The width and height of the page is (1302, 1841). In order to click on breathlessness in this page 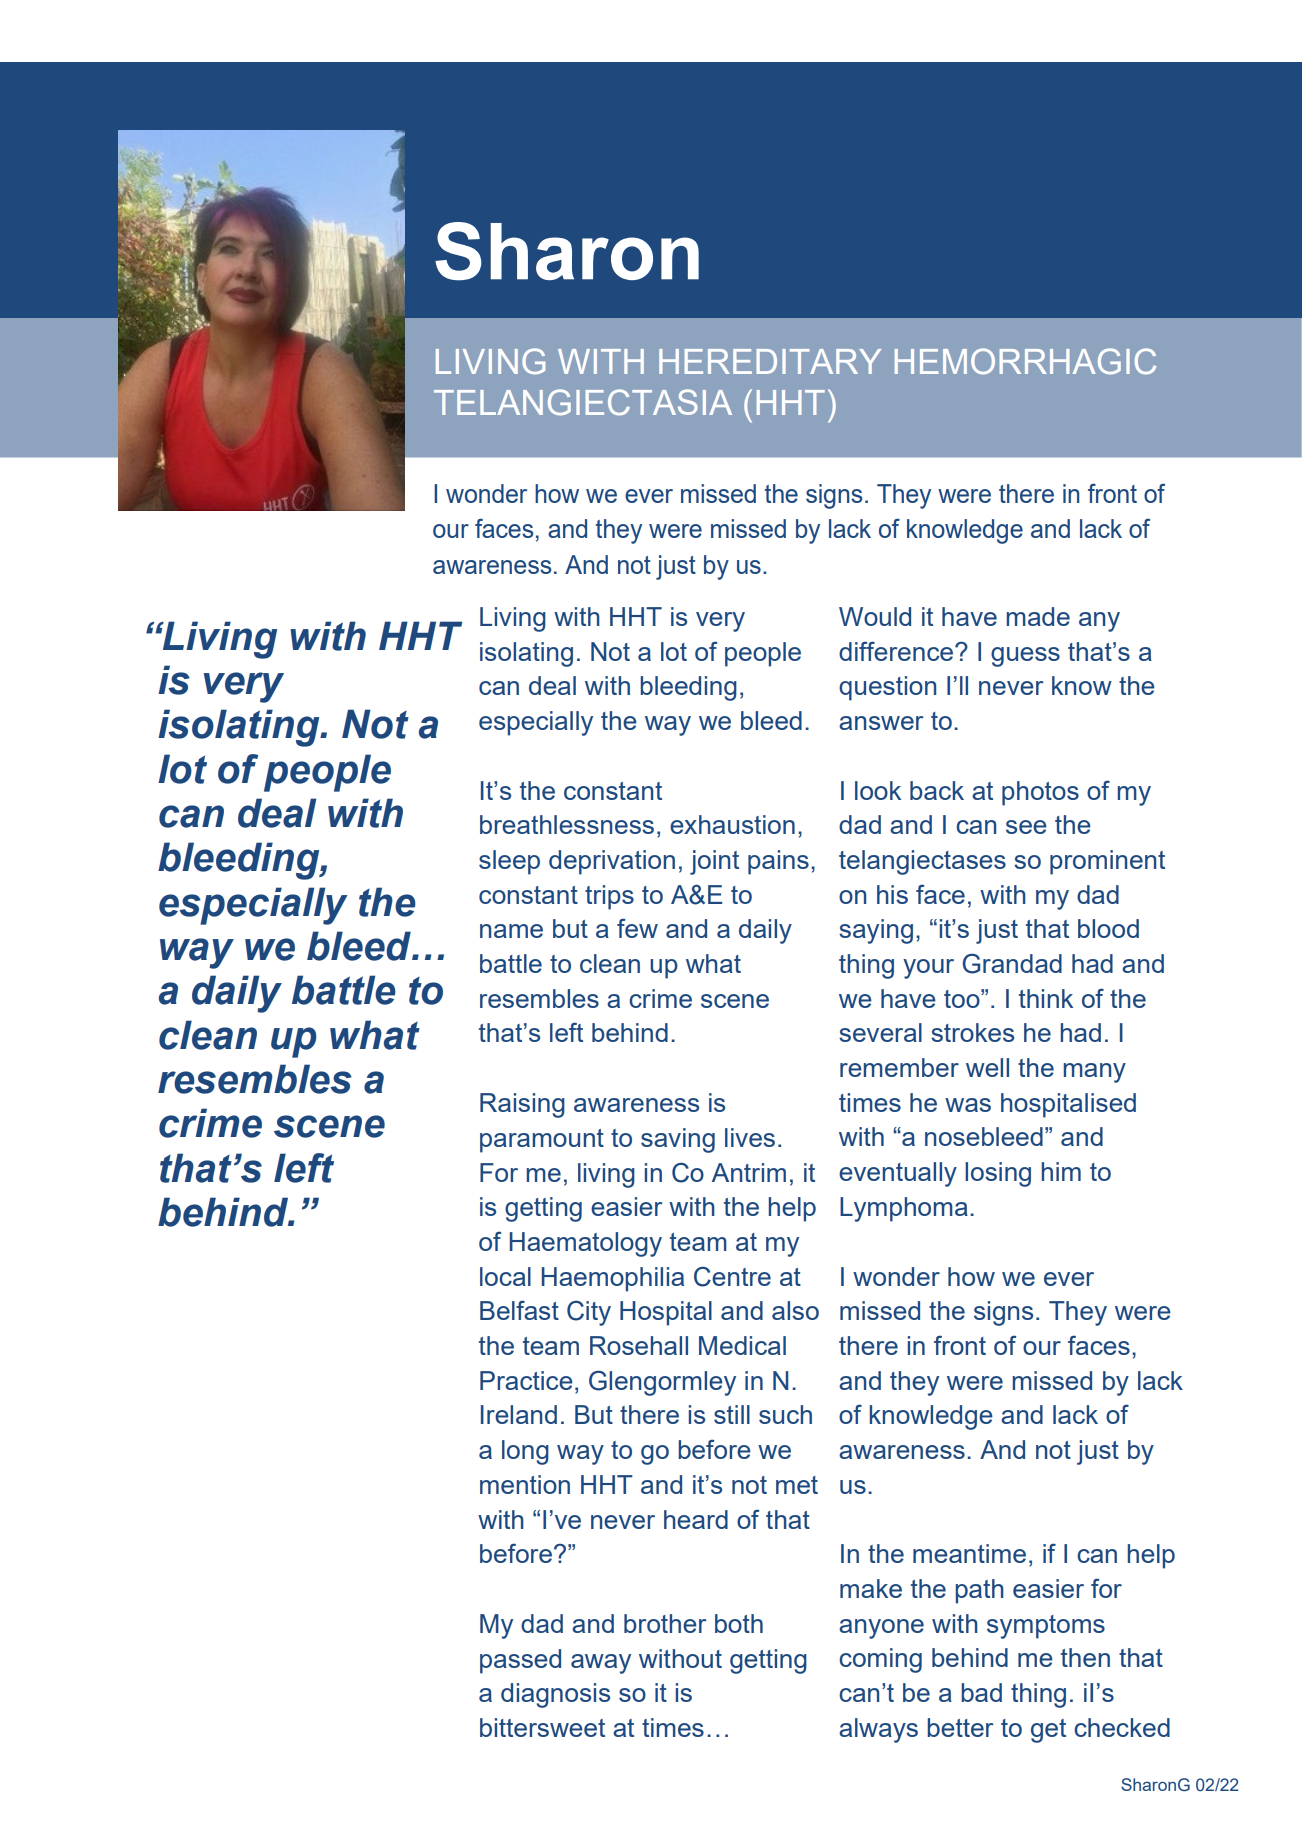, I will do `click(567, 824)`.
